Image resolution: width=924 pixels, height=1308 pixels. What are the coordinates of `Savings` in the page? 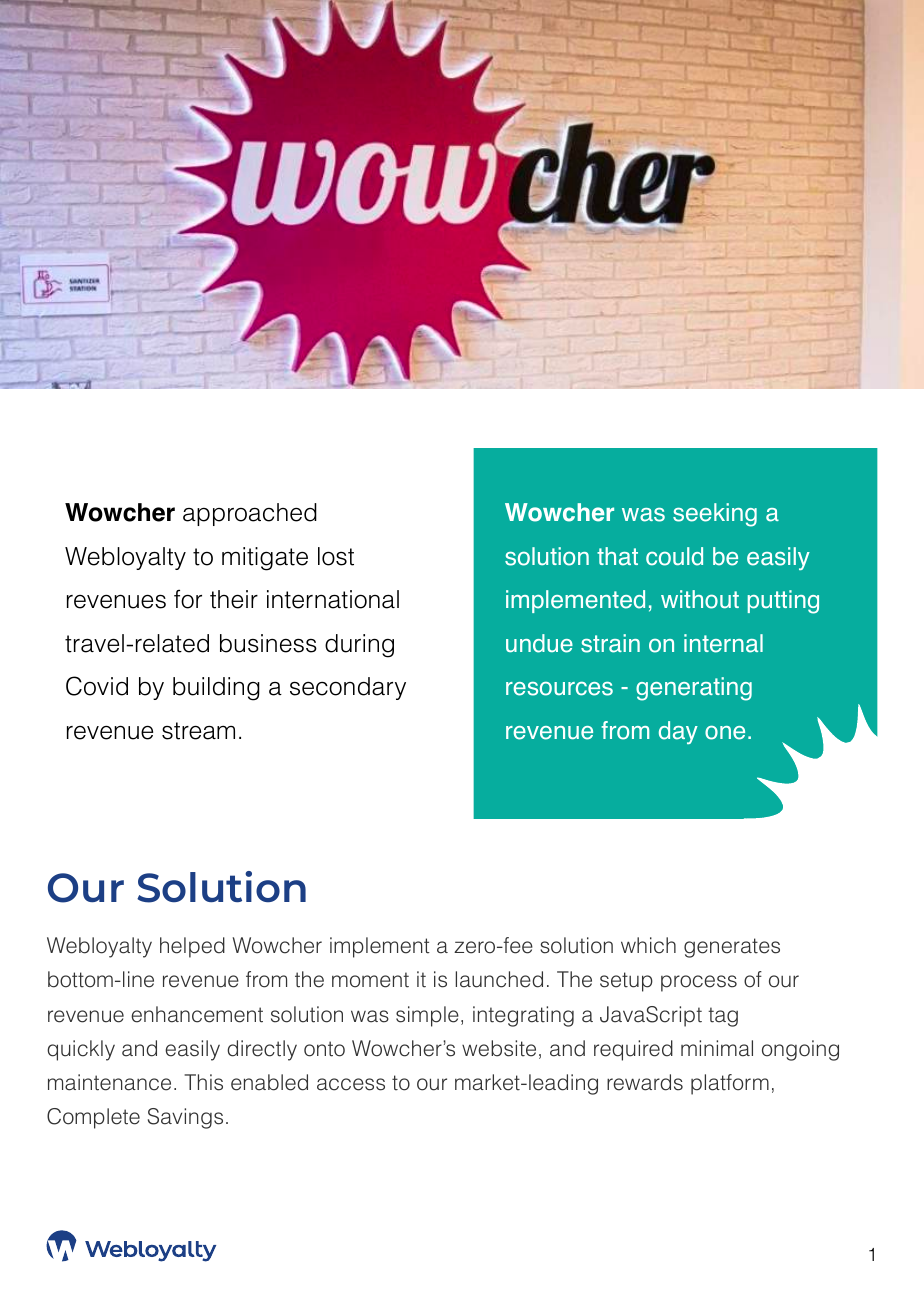 It's located at (185, 1118).
